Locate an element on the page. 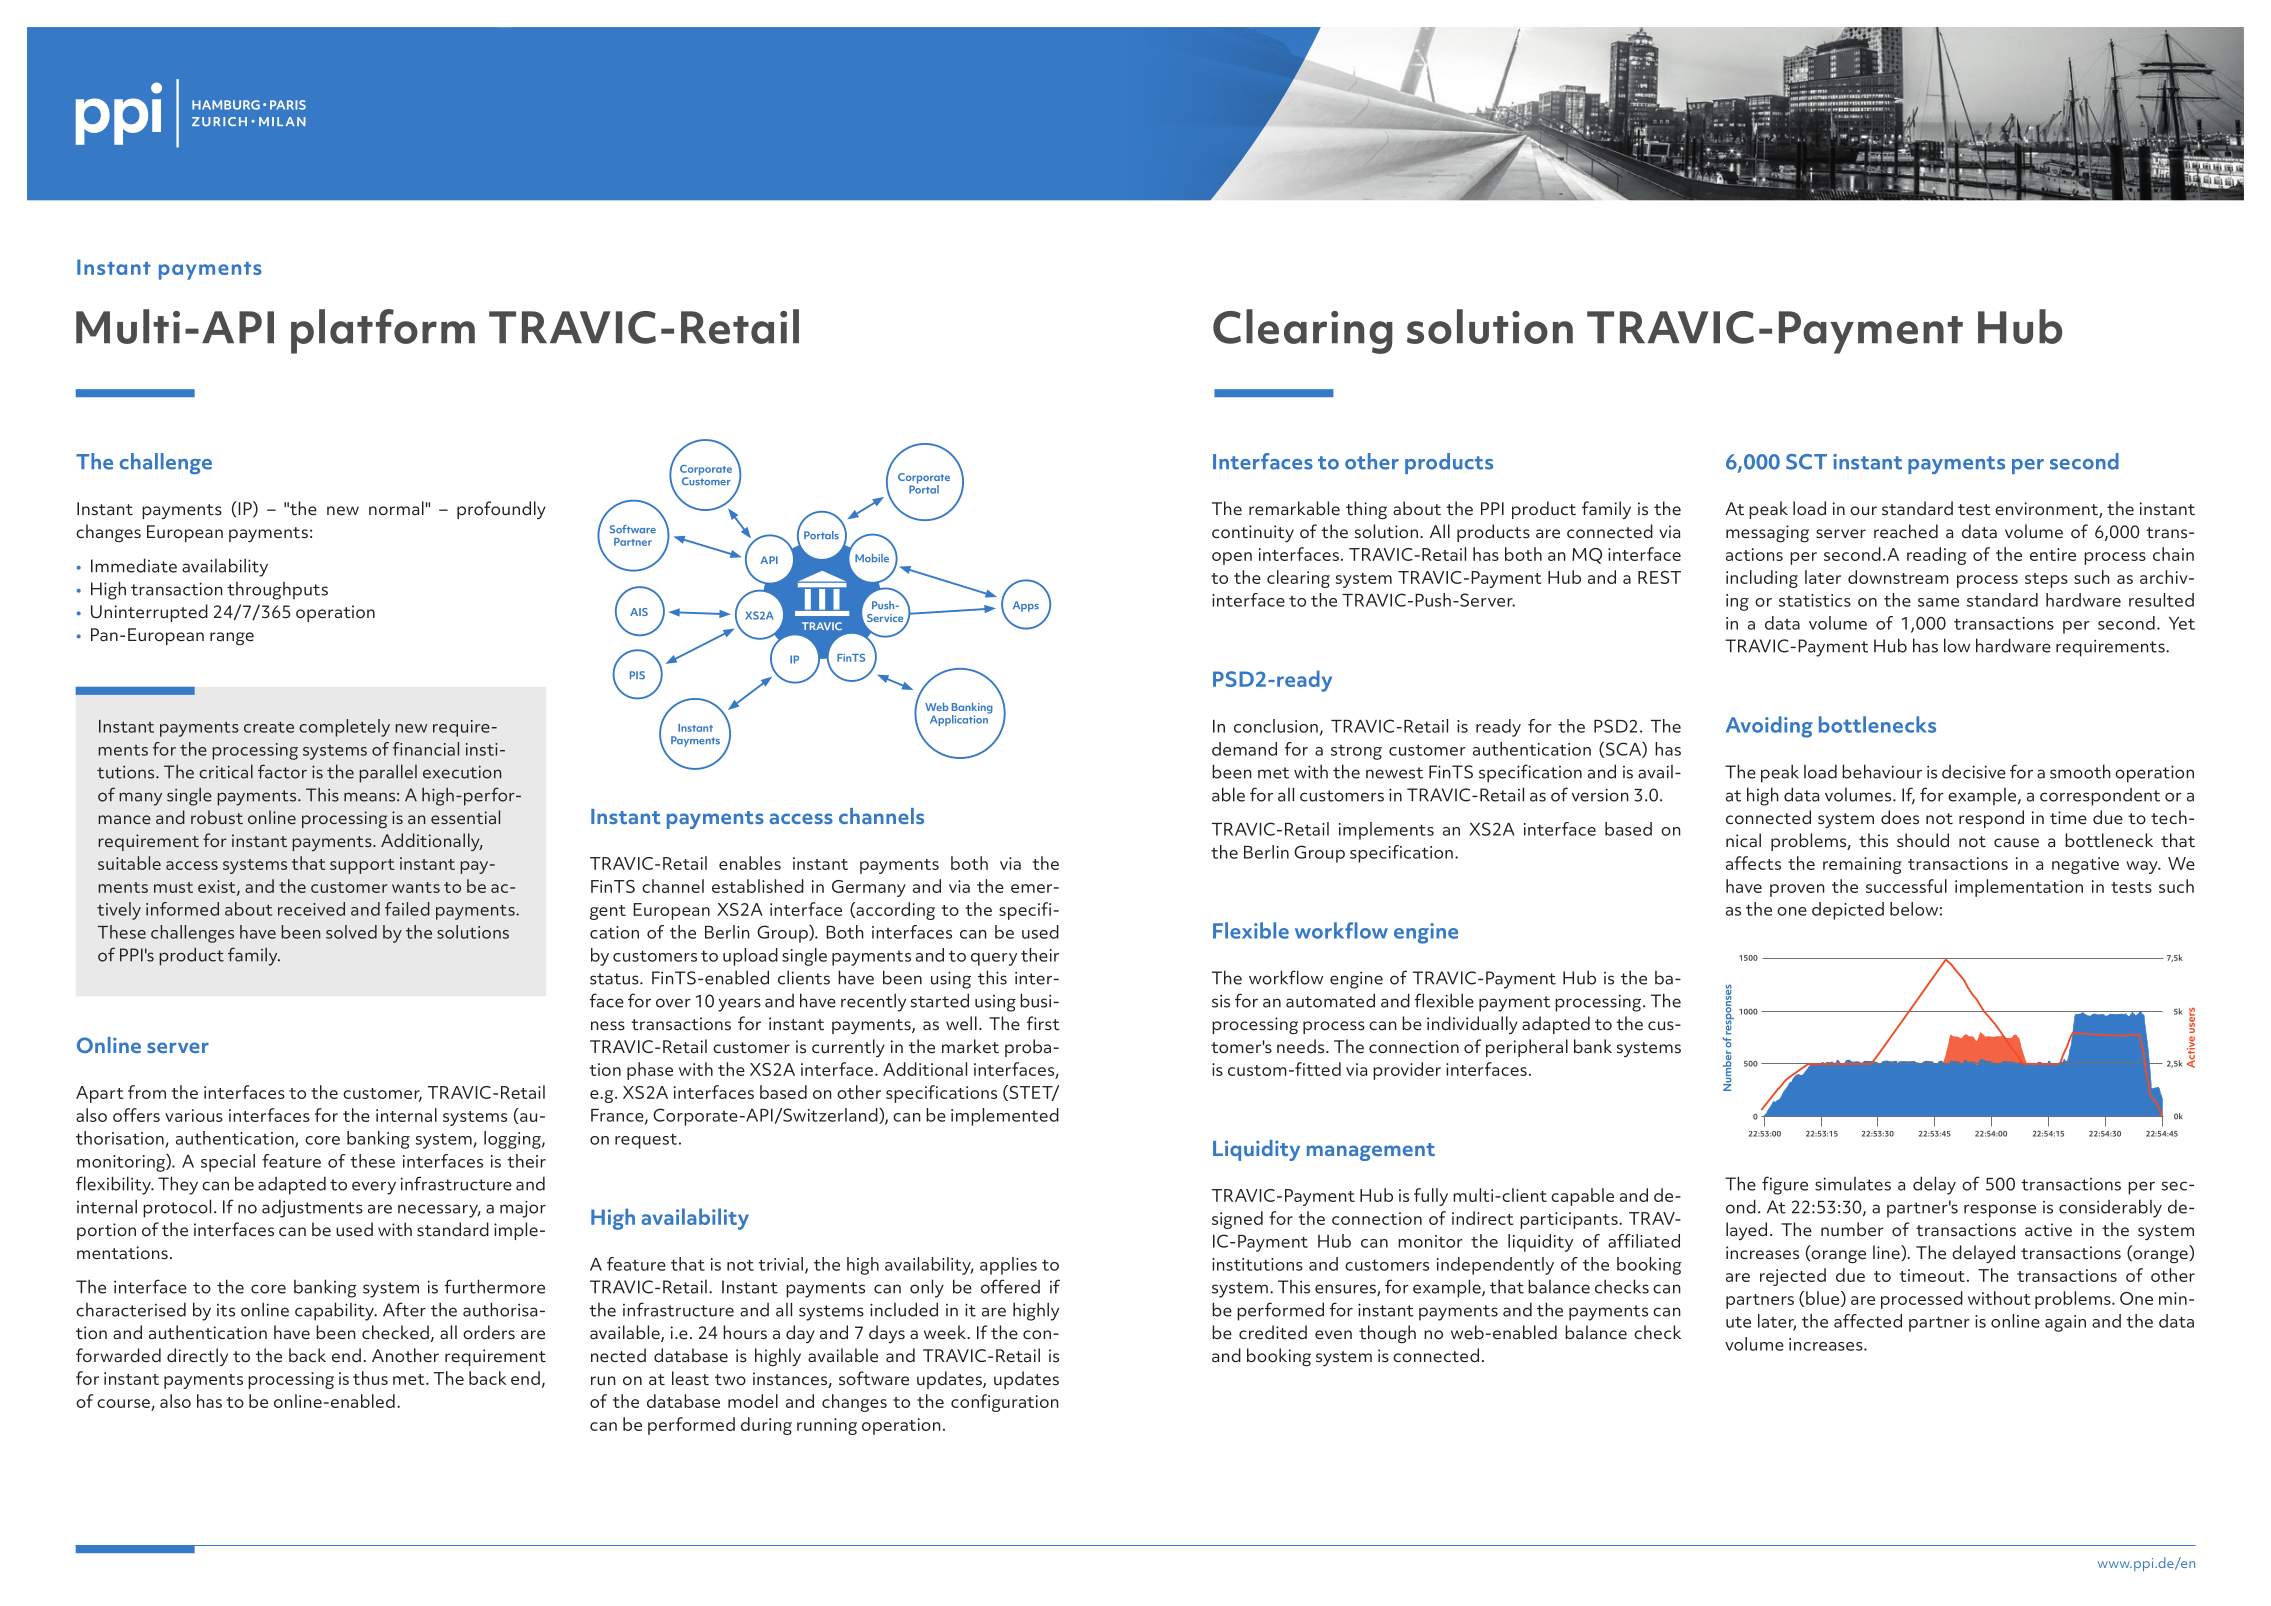  support is located at coordinates (362, 866).
